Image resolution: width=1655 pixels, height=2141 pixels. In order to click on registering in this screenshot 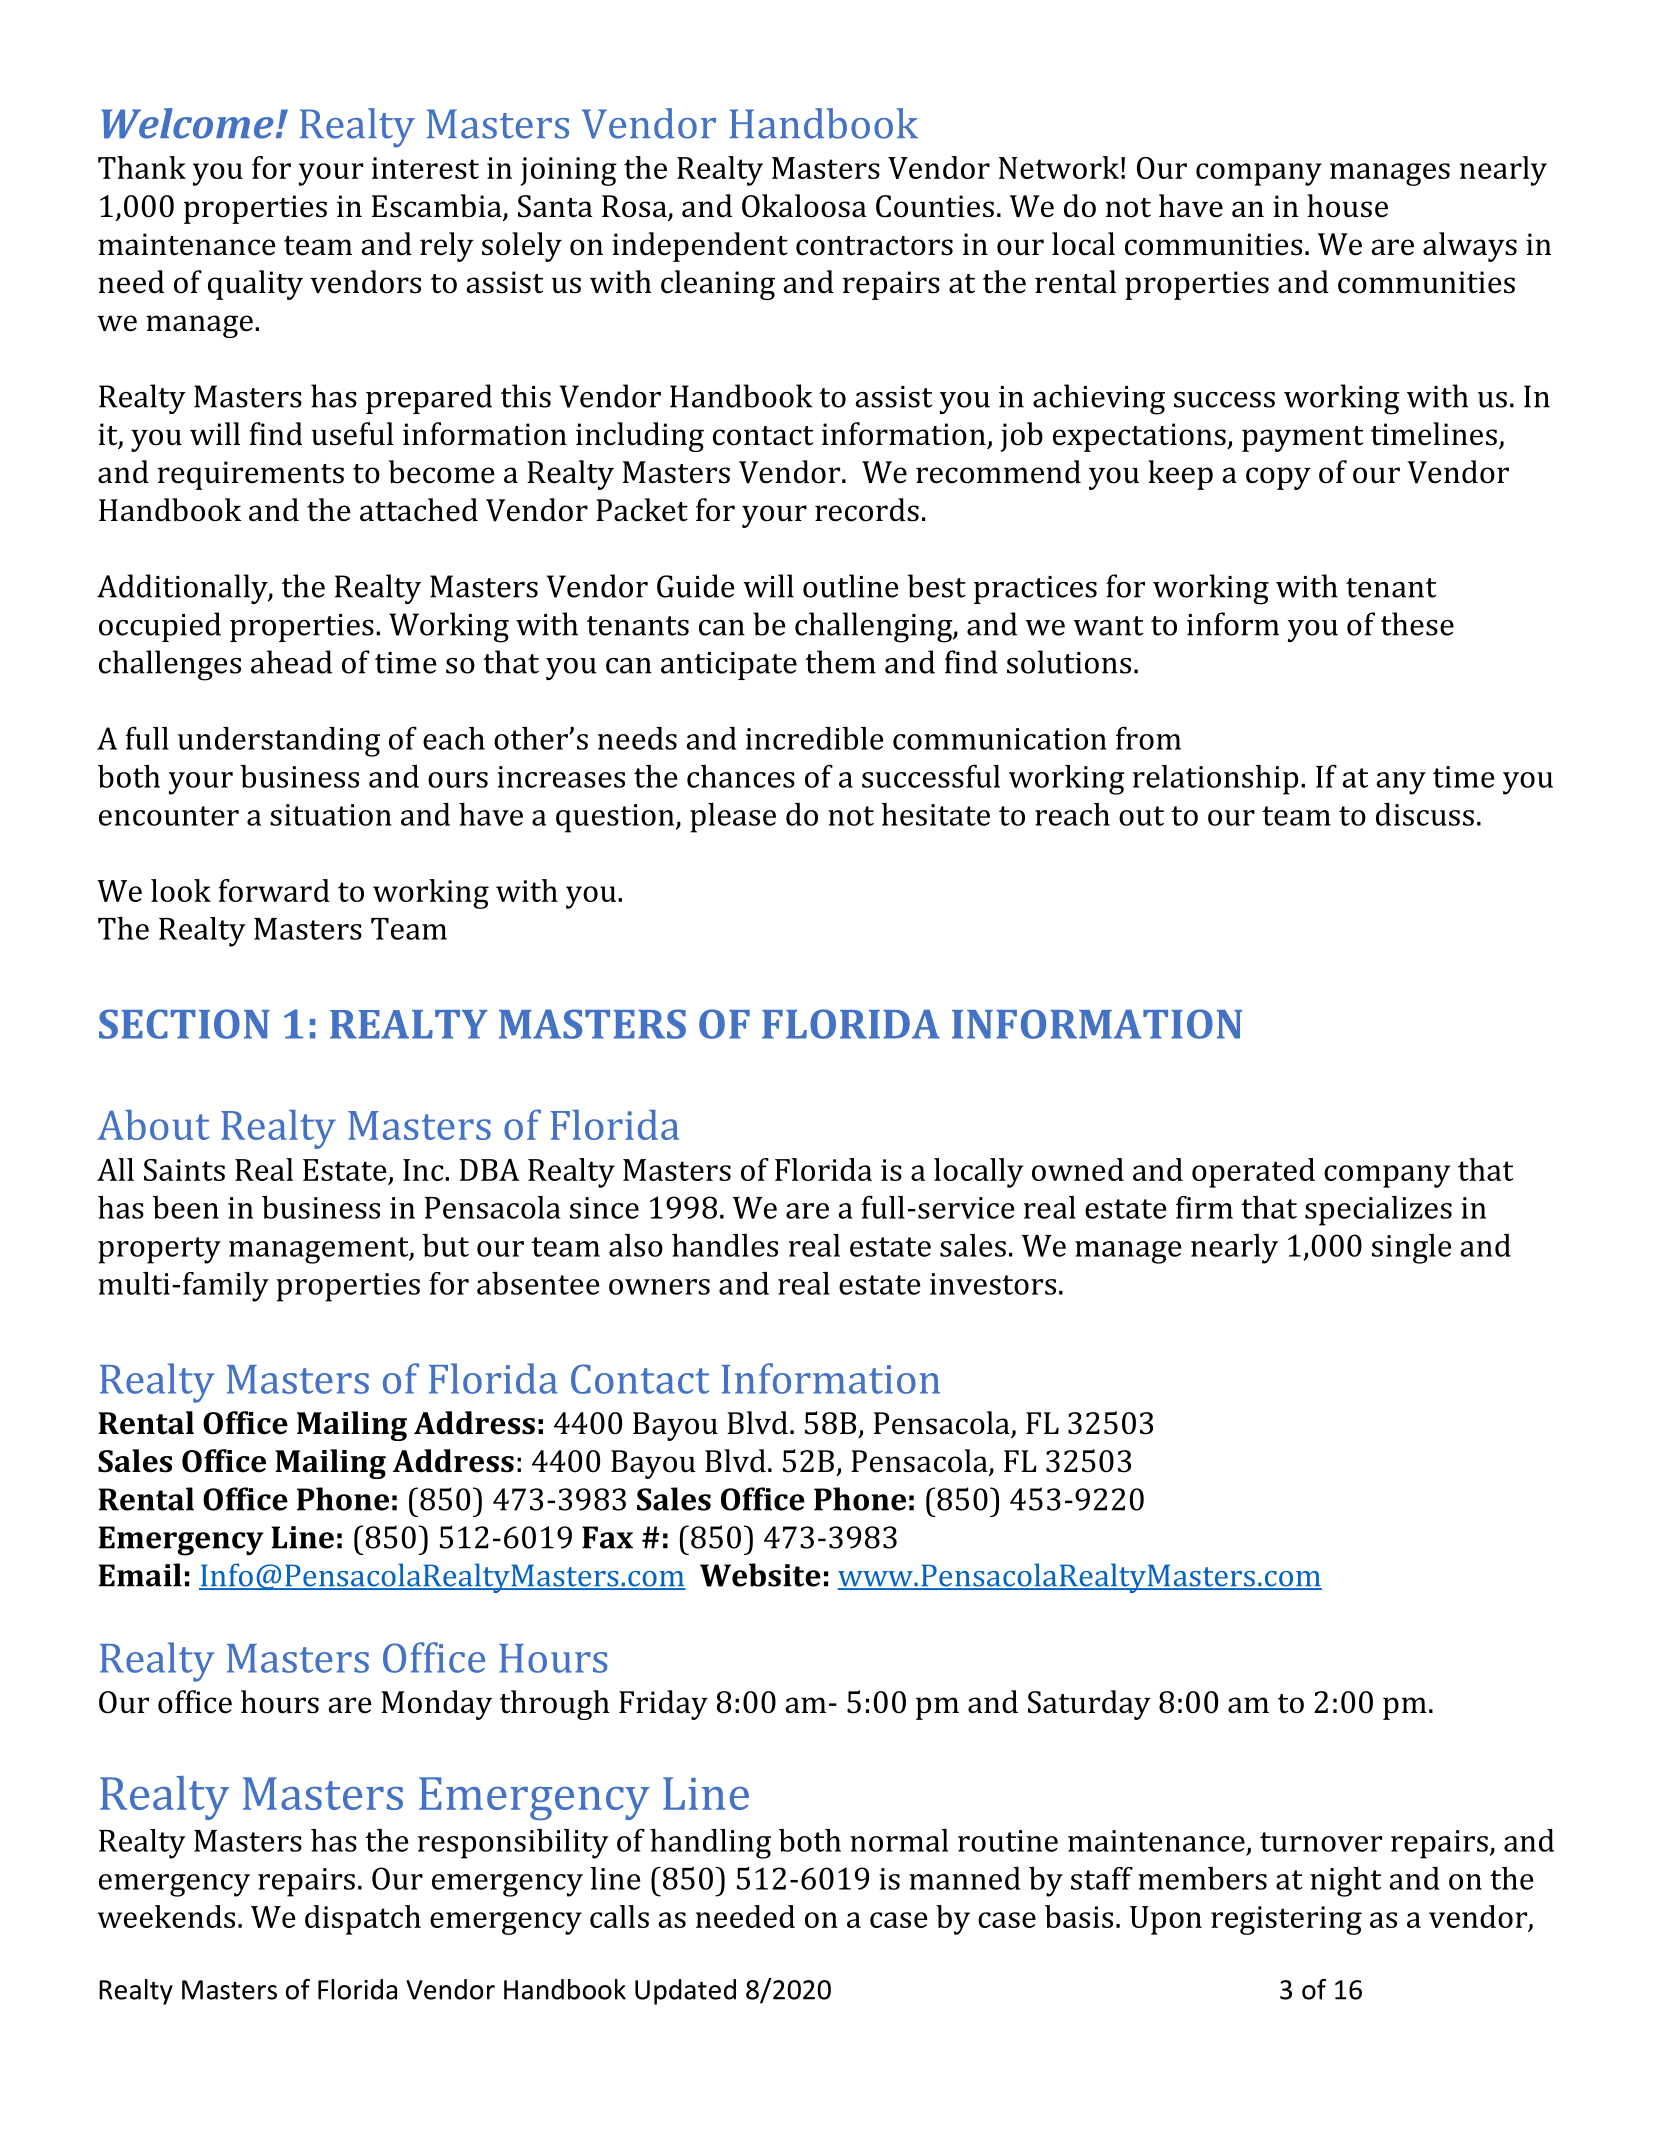, I will do `click(1286, 1920)`.
